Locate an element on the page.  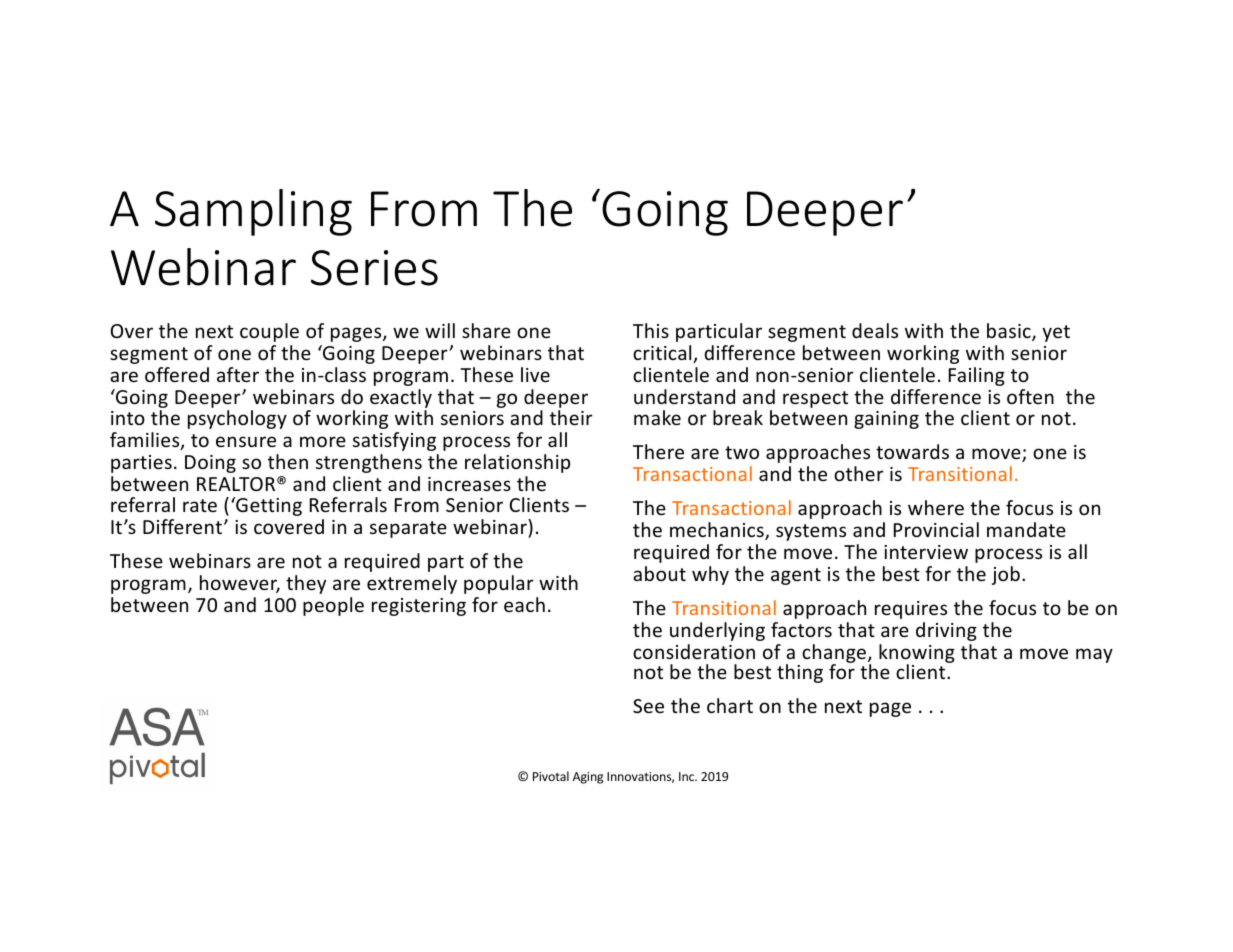
Failing is located at coordinates (977, 376).
